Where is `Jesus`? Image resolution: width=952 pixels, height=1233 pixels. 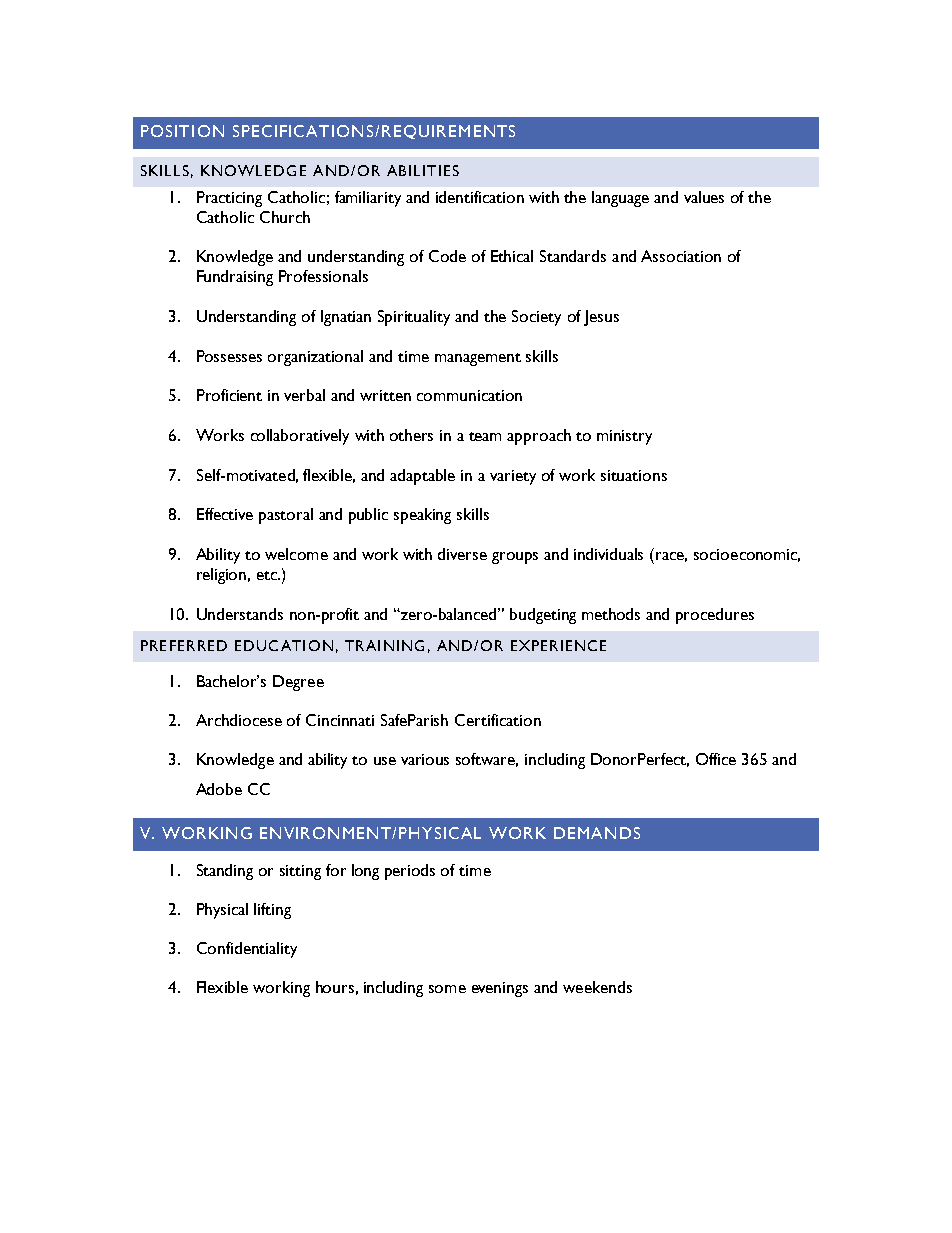 Jesus is located at coordinates (601, 318).
